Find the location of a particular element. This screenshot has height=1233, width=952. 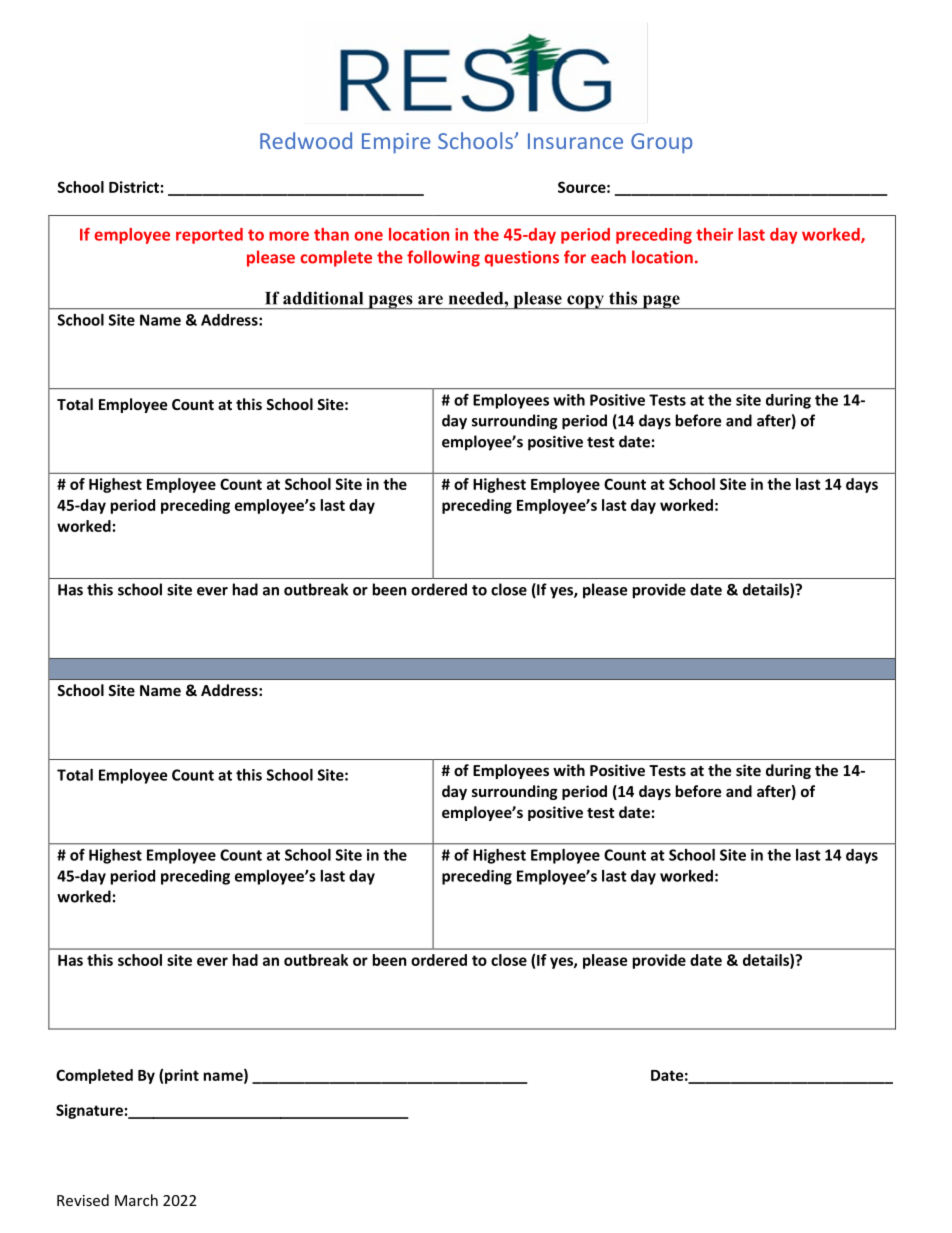

reported is located at coordinates (209, 236).
